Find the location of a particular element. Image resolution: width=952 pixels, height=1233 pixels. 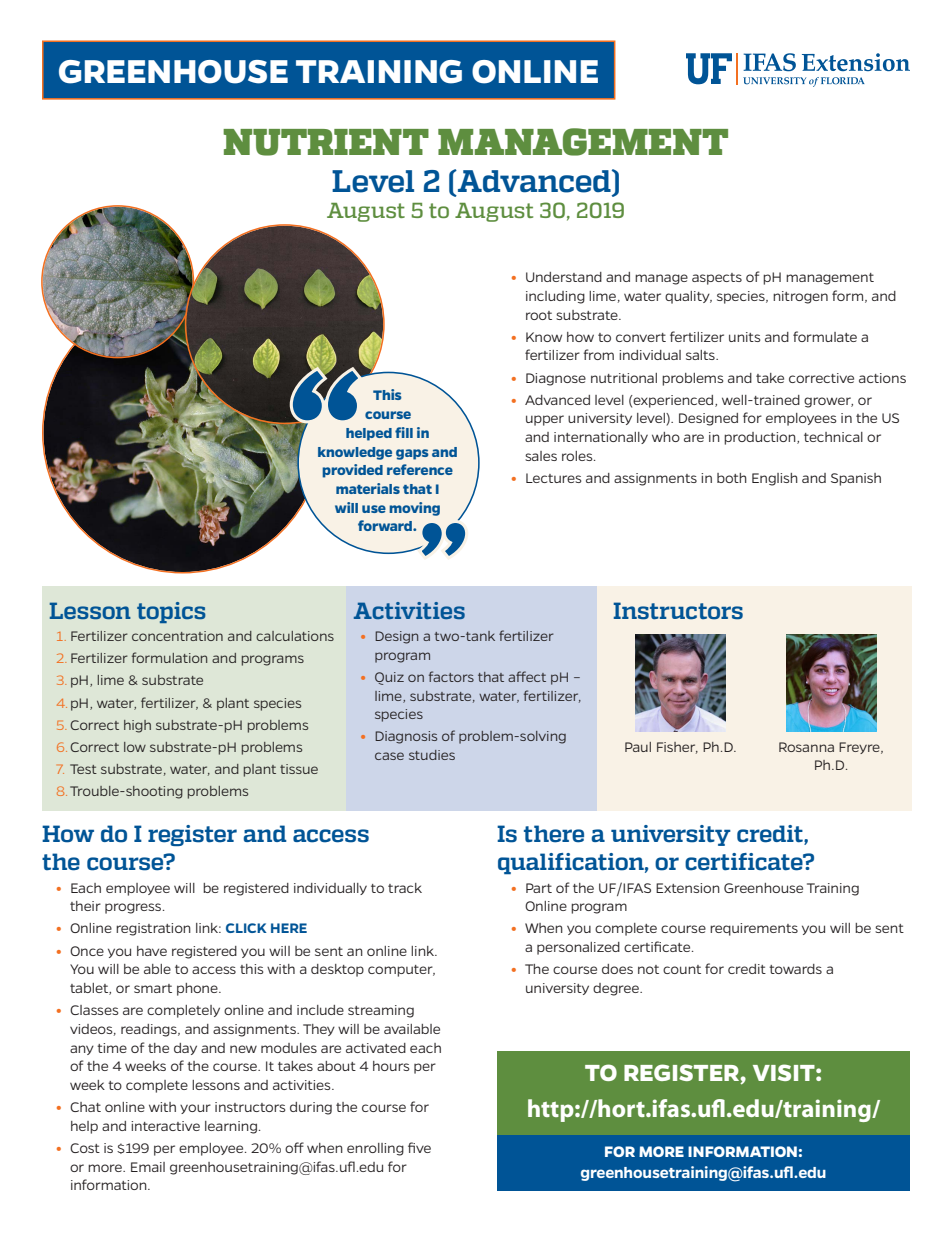

towards is located at coordinates (795, 969).
